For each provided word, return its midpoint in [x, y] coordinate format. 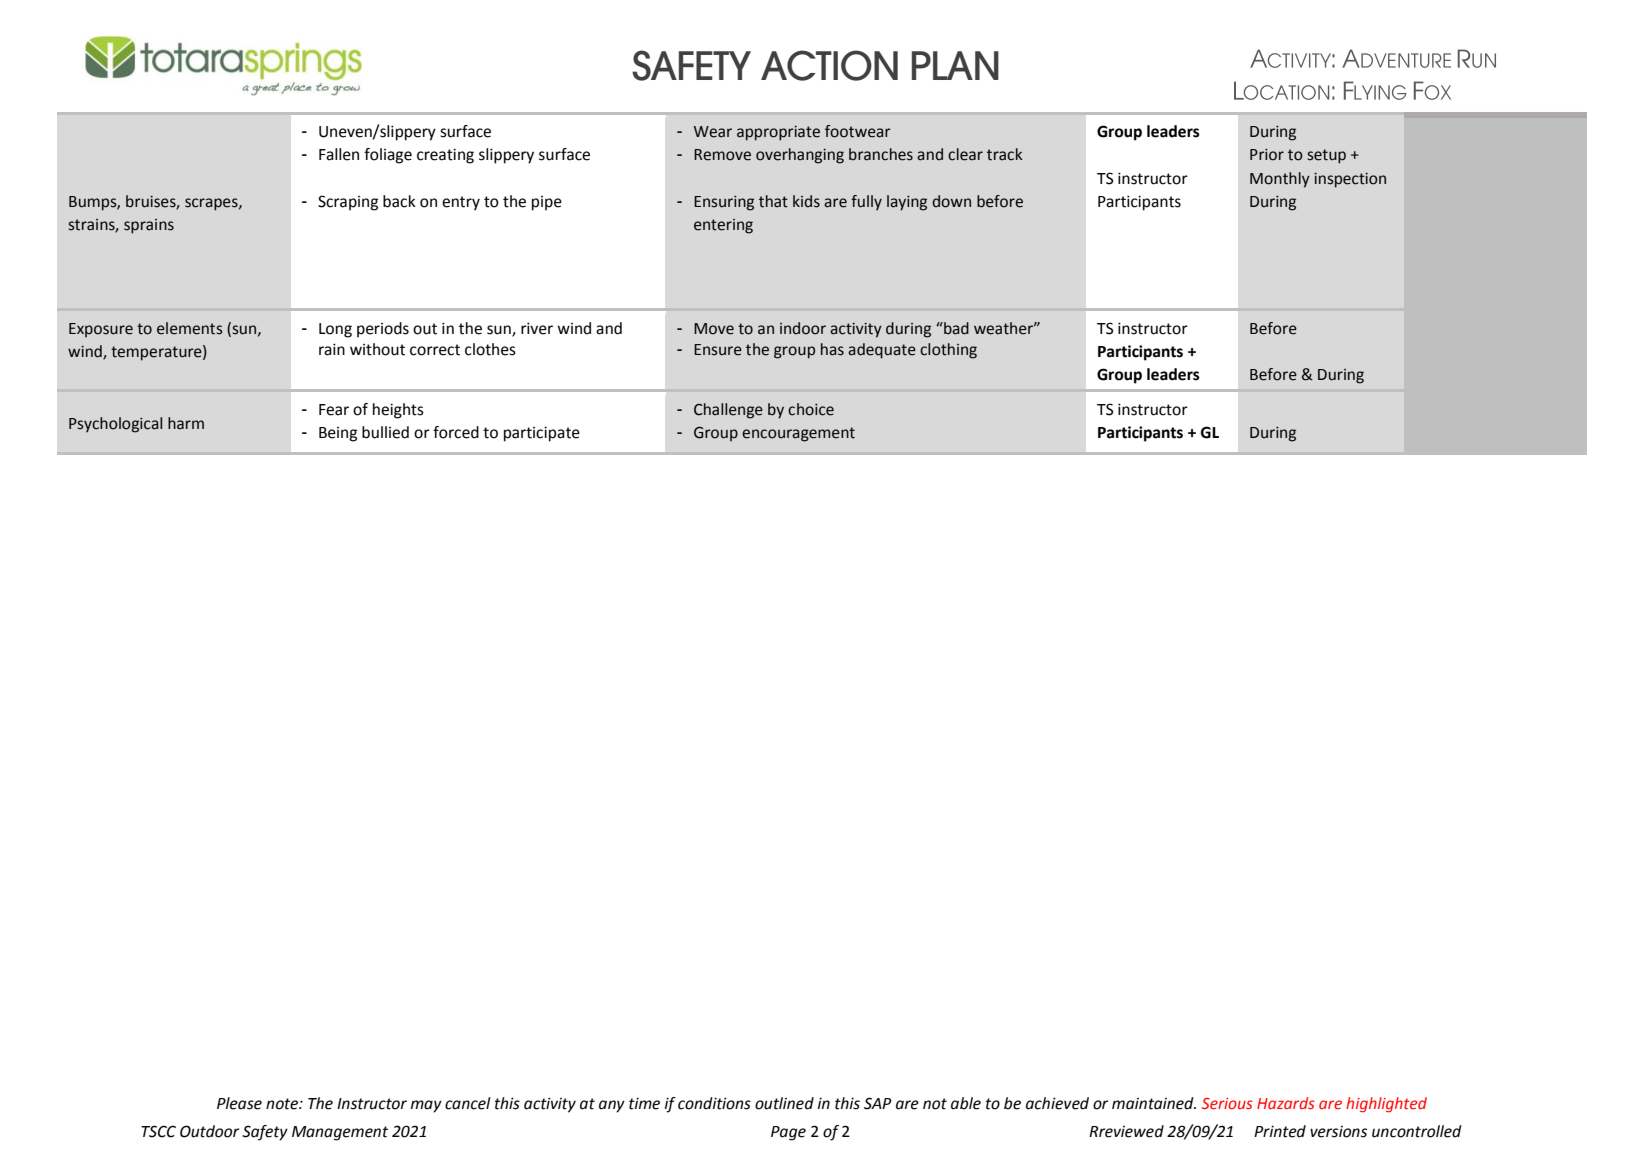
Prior [1267, 155]
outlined [784, 1103]
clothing [948, 351]
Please [239, 1103]
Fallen [339, 154]
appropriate [778, 133]
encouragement [798, 434]
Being [338, 434]
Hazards [1286, 1103]
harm [186, 423]
